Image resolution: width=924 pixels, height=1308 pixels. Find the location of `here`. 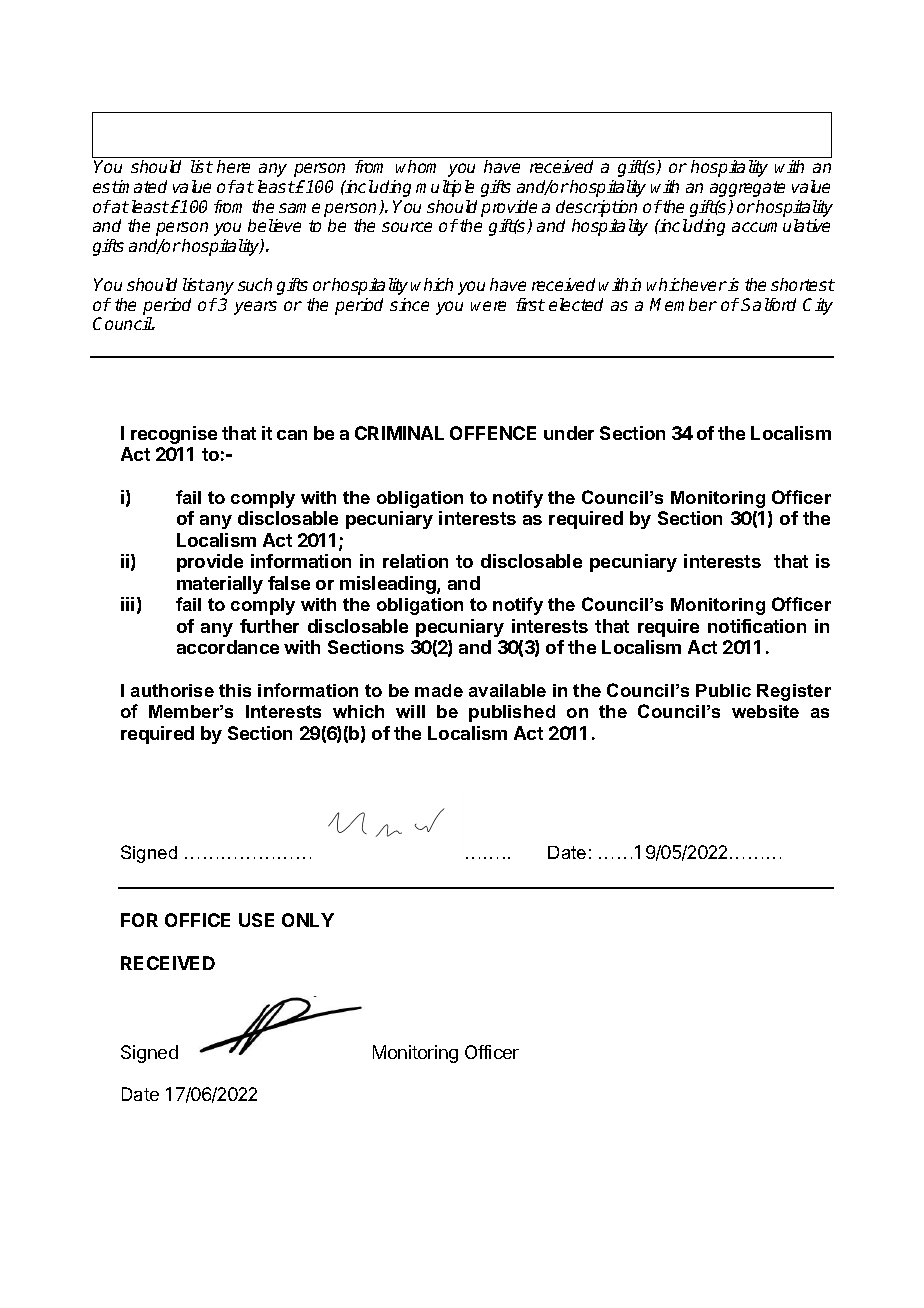

here is located at coordinates (233, 166).
